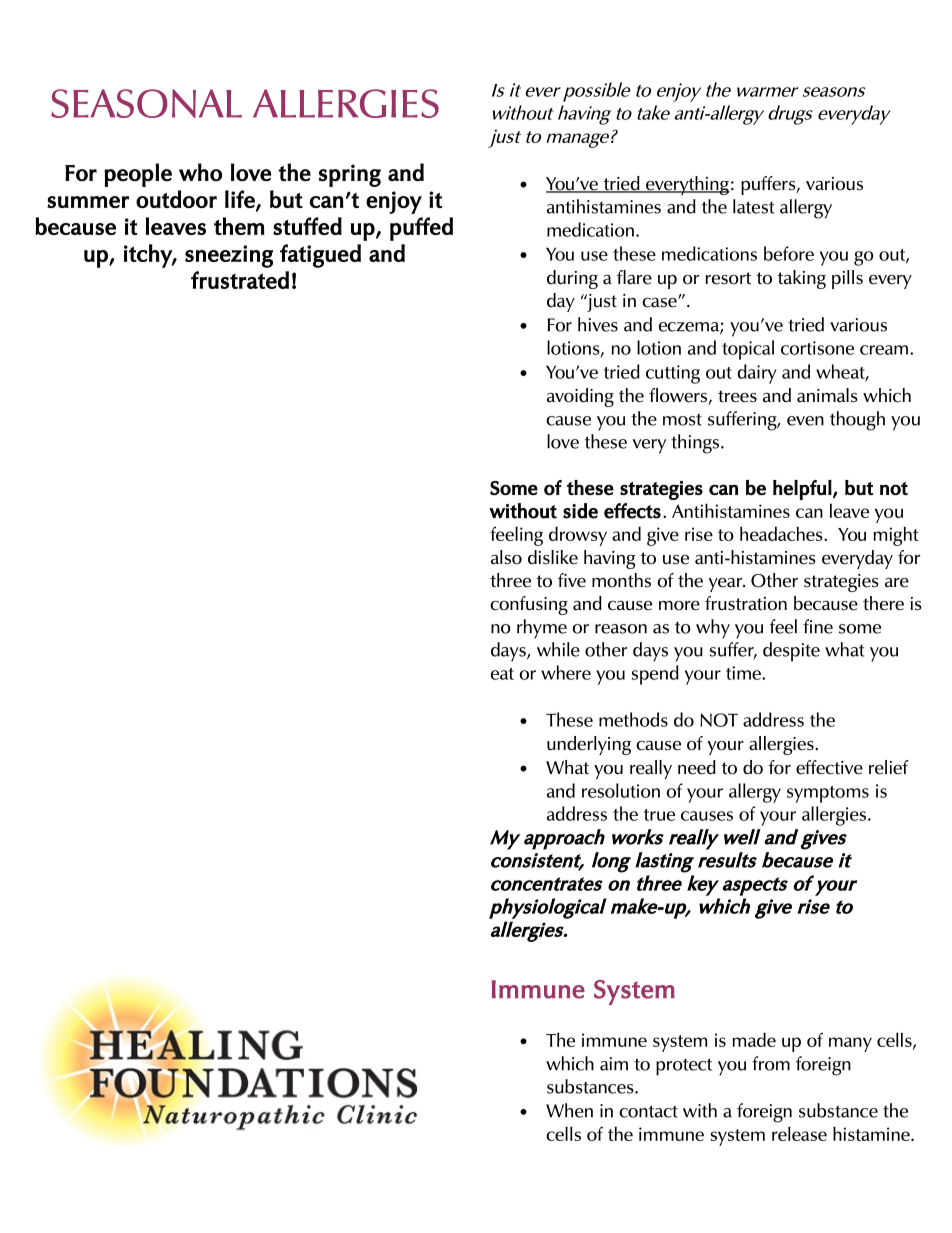 The height and width of the image is (1233, 952). What do you see at coordinates (350, 175) in the image?
I see `spring` at bounding box center [350, 175].
